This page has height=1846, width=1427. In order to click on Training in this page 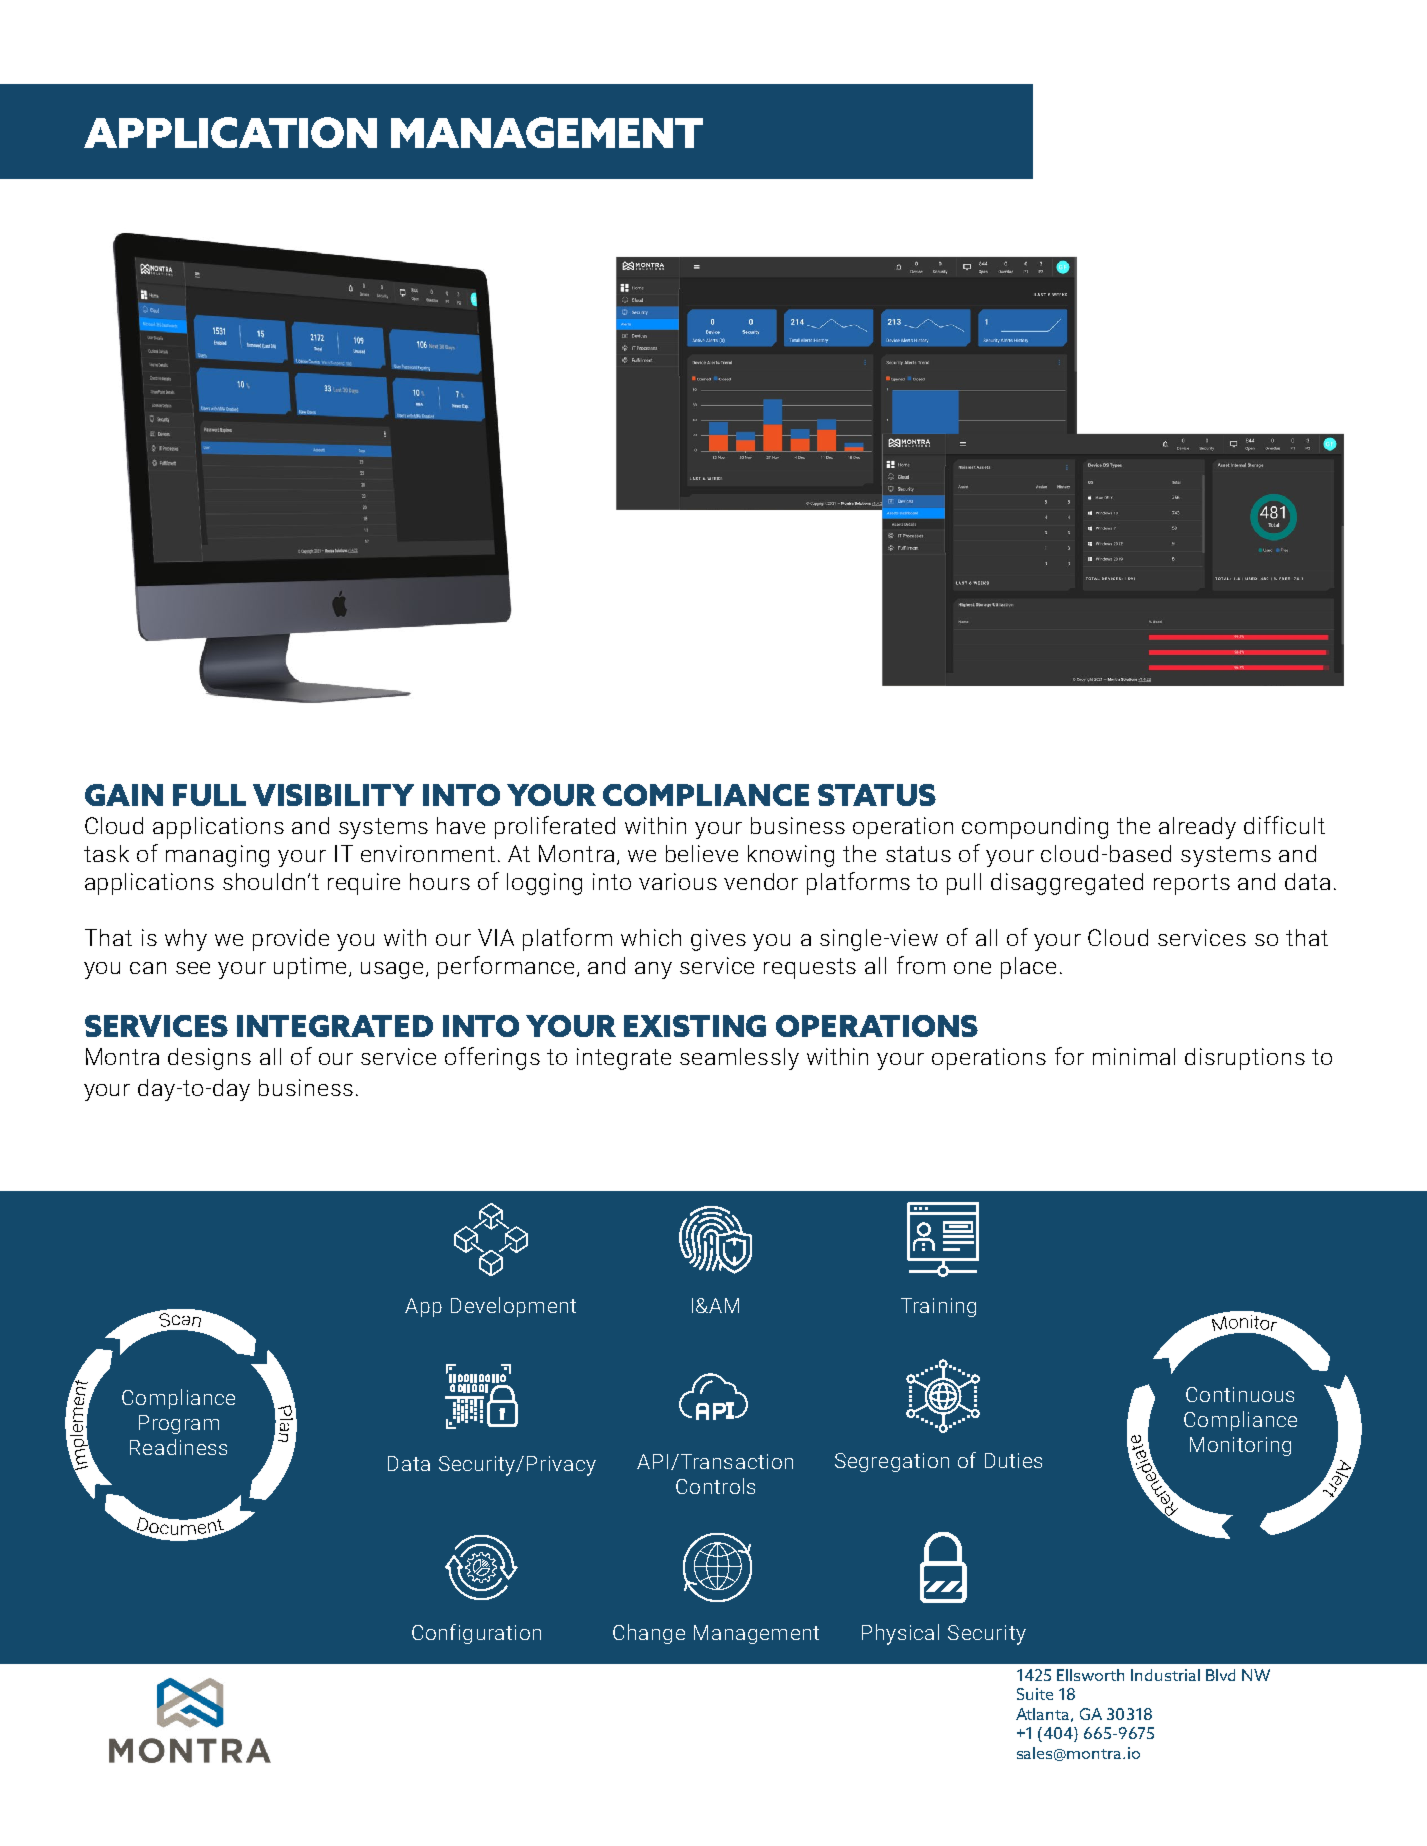, I will do `click(938, 1307)`.
